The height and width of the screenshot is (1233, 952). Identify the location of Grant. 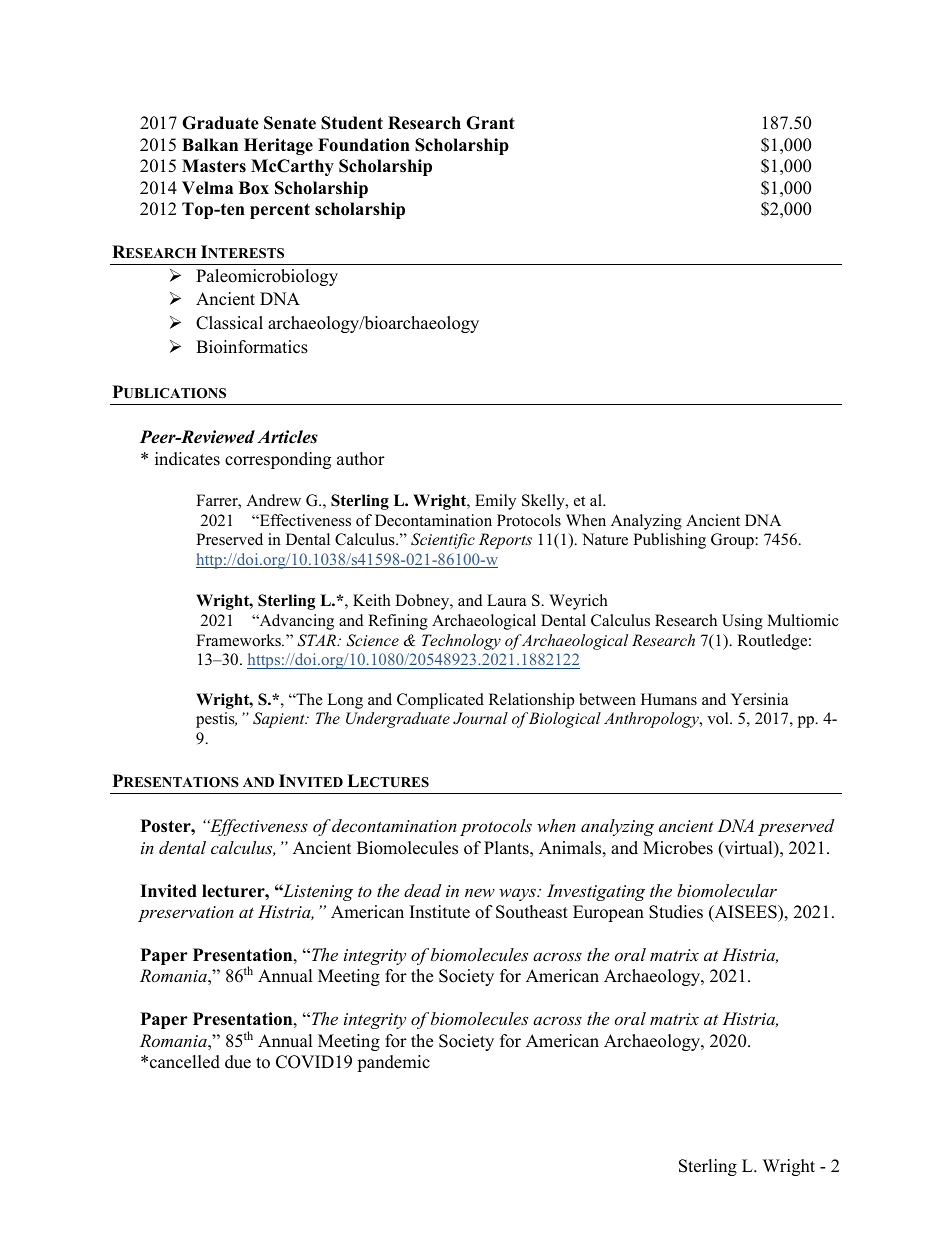
(490, 123).
